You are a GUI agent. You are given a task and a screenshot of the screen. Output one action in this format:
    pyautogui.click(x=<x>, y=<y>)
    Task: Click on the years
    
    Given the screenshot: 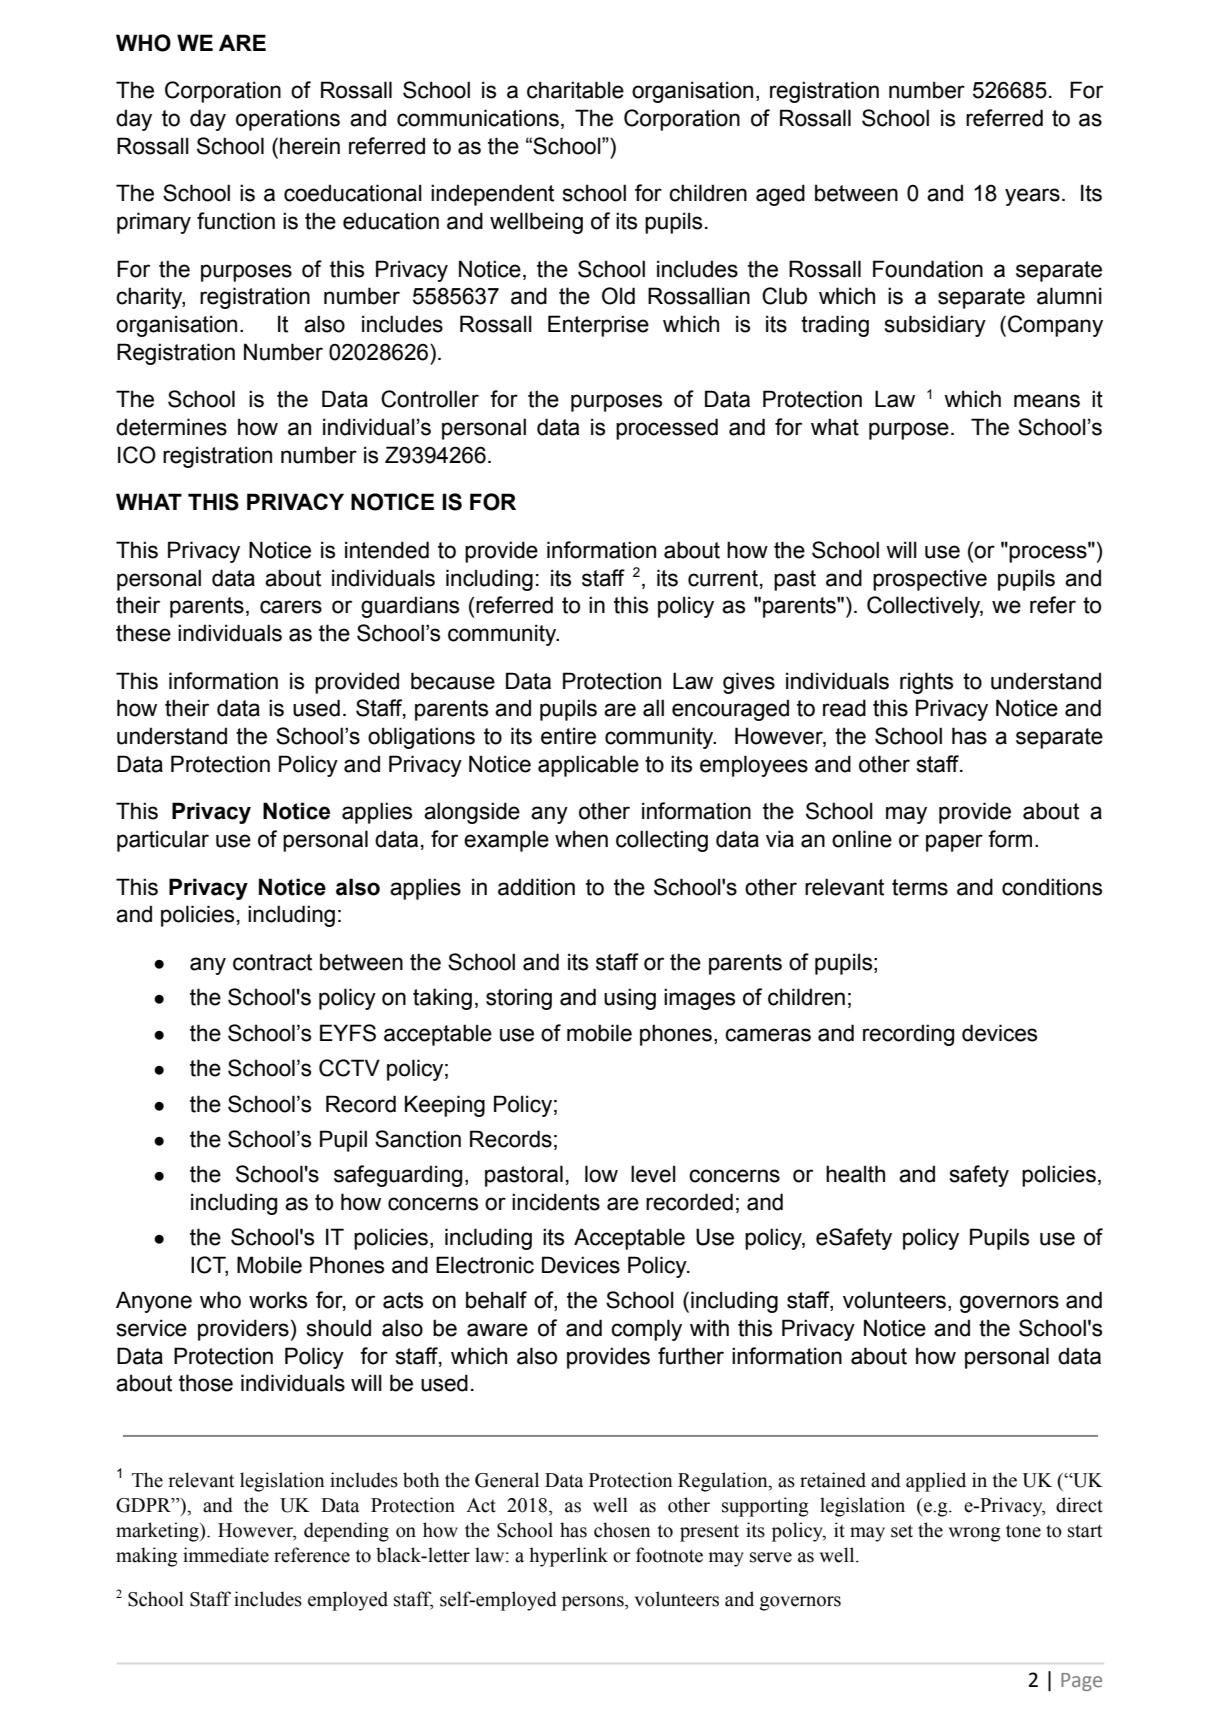 What is the action you would take?
    pyautogui.click(x=1032, y=197)
